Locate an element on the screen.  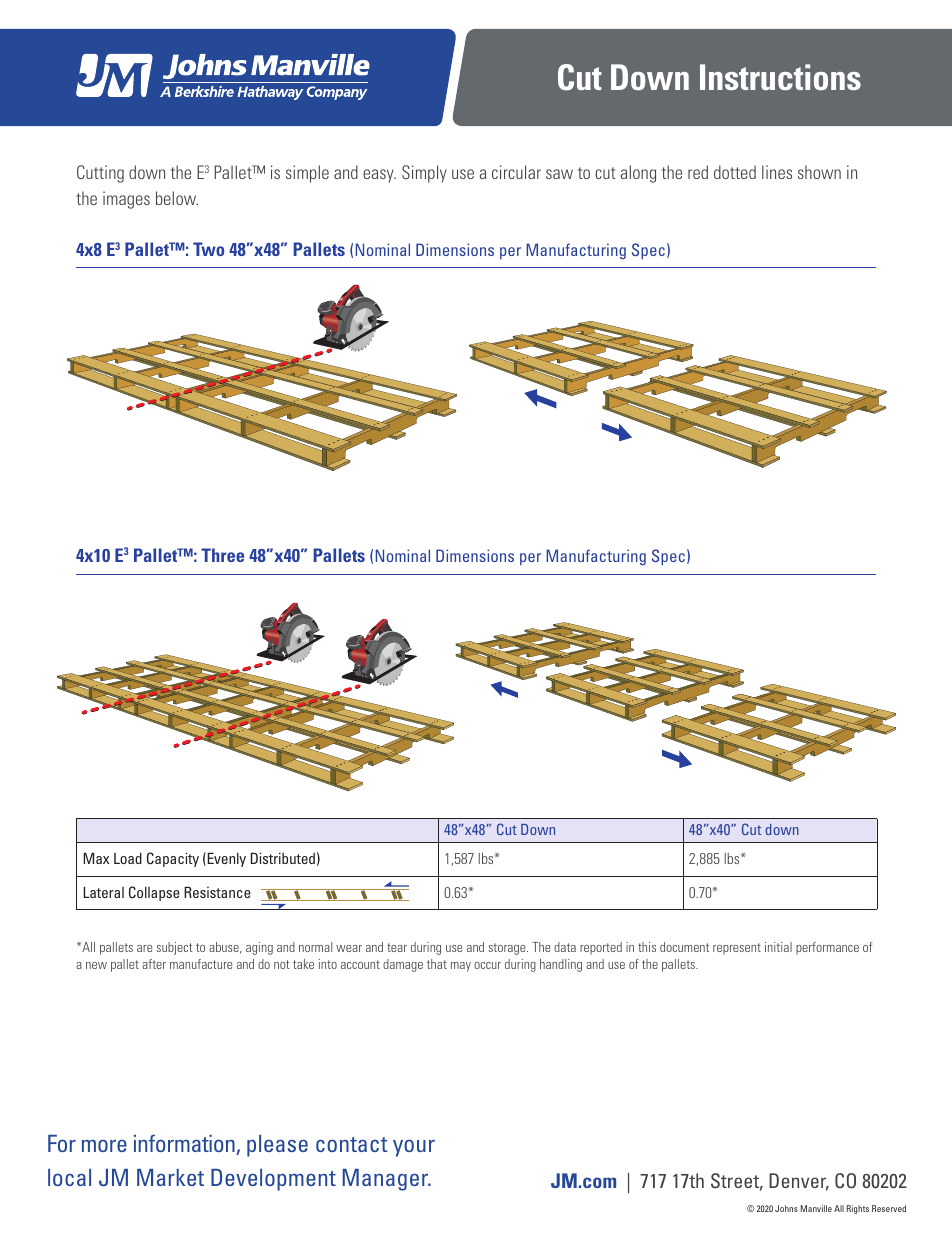
storage is located at coordinates (508, 949).
